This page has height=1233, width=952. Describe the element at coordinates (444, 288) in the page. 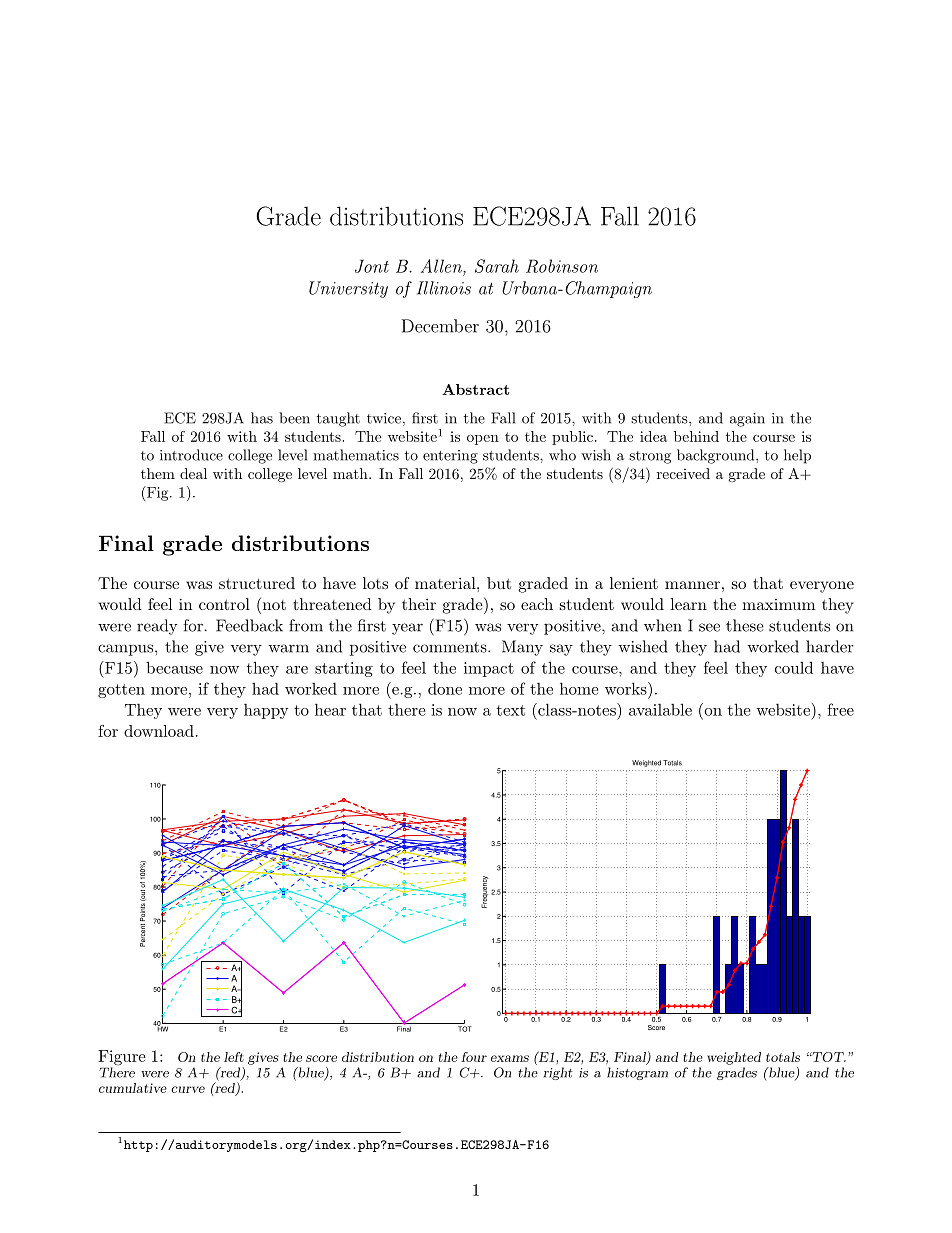

I see `Illinois` at that location.
